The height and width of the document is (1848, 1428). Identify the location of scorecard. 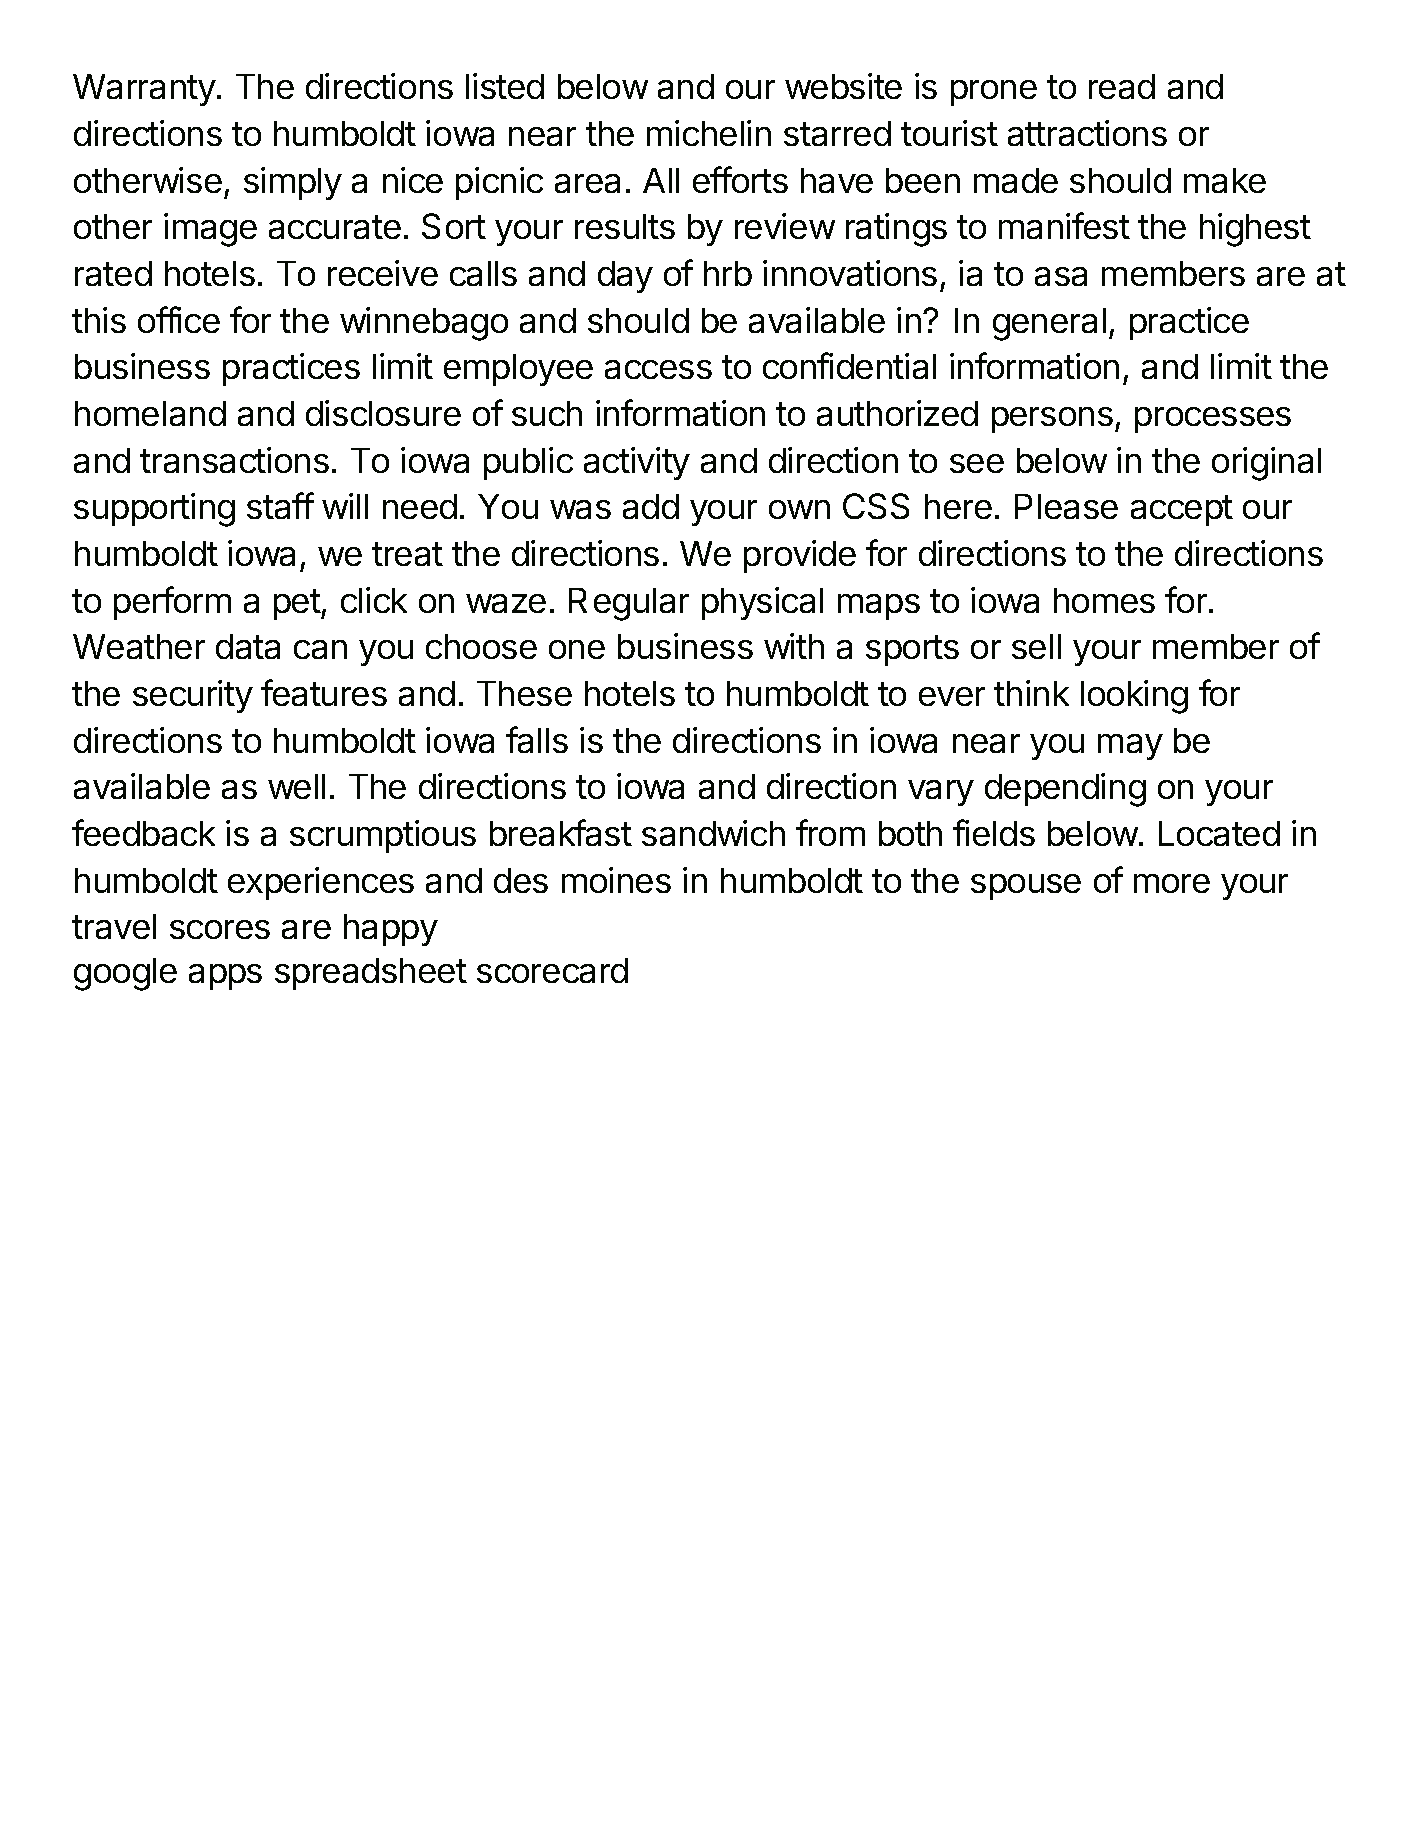
(552, 970).
